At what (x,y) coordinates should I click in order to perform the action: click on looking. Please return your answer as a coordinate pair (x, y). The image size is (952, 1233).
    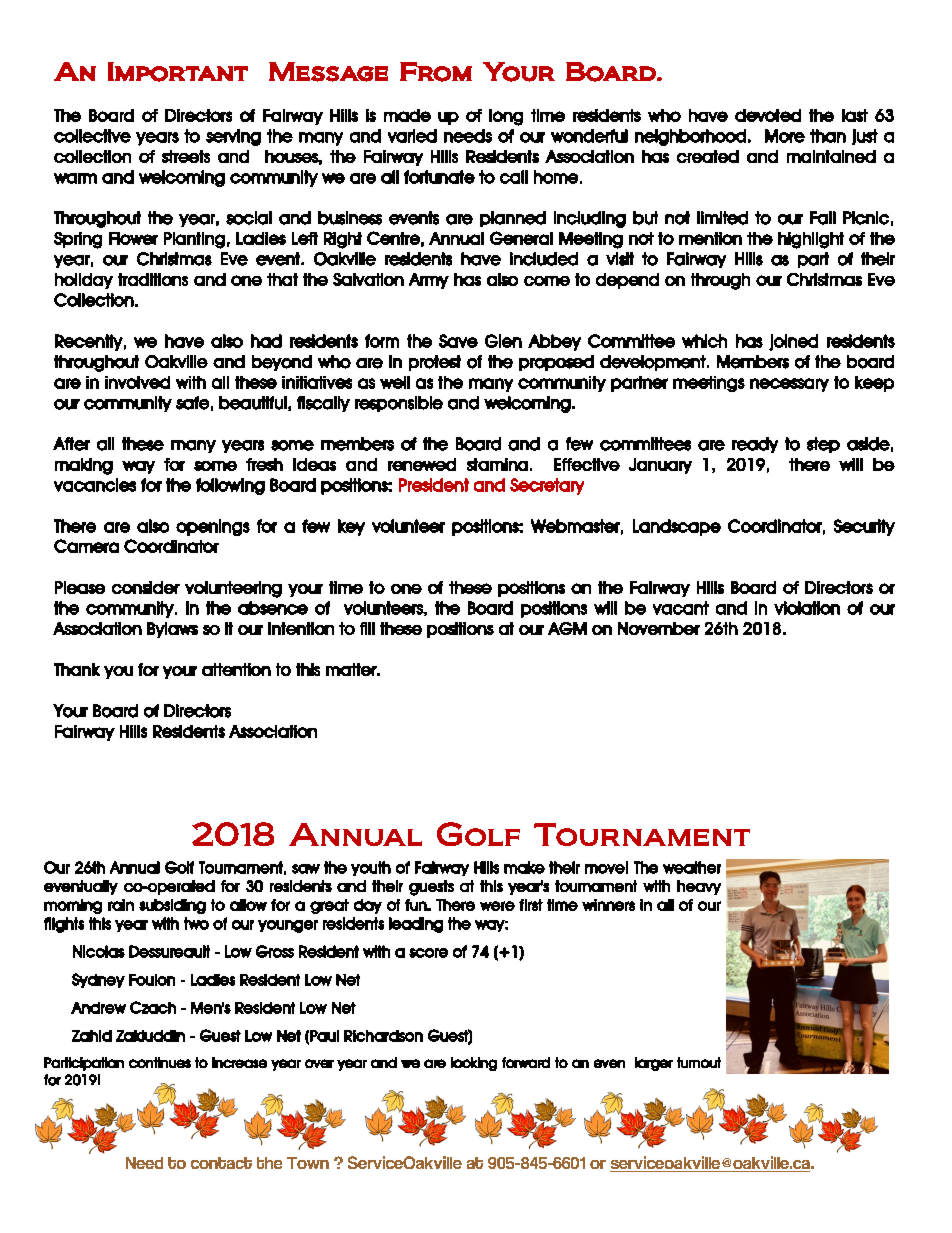
    Looking at the image, I should click on (474, 1064).
